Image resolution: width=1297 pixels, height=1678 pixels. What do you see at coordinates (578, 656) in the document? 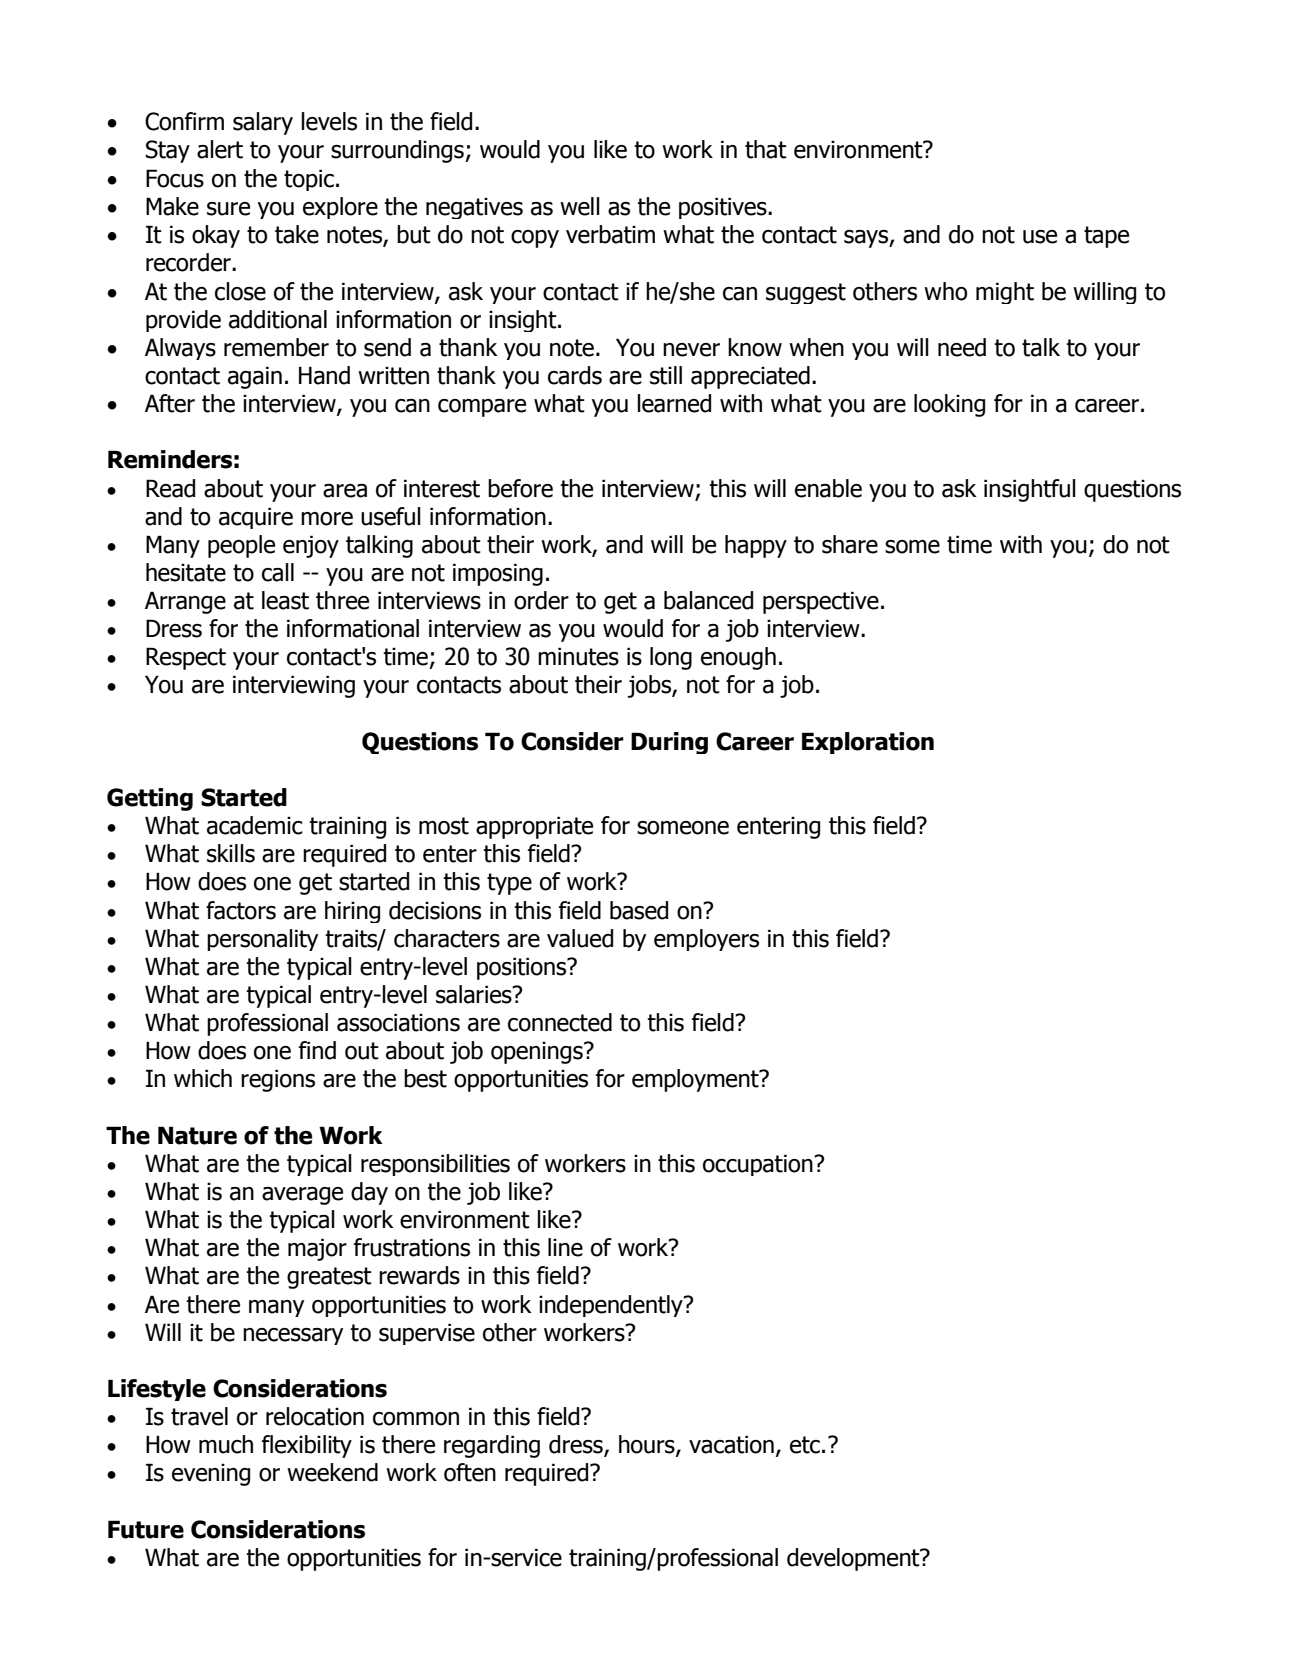
I see `minutes` at bounding box center [578, 656].
